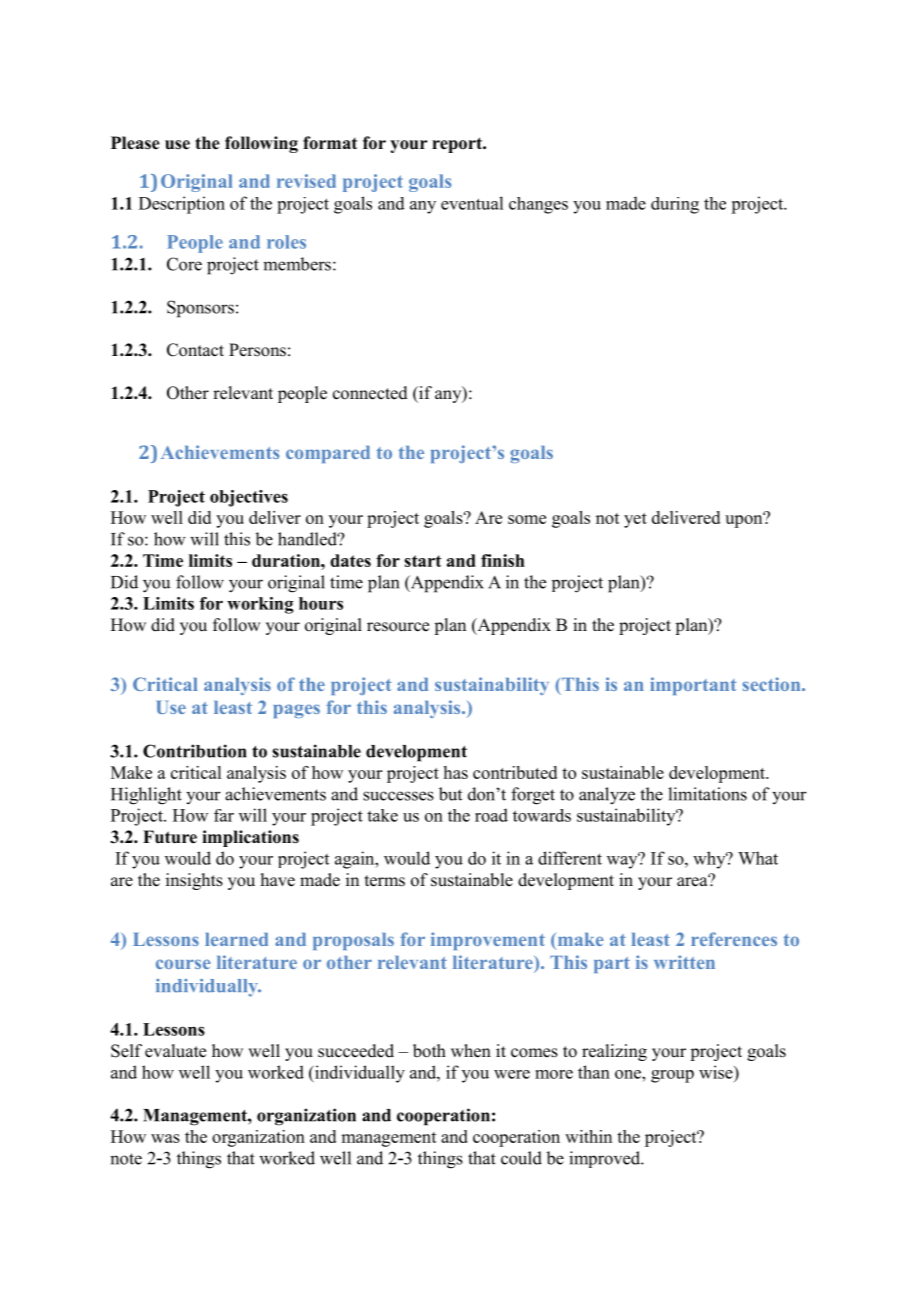 The height and width of the document is (1308, 924). What do you see at coordinates (182, 205) in the document?
I see `Description` at bounding box center [182, 205].
